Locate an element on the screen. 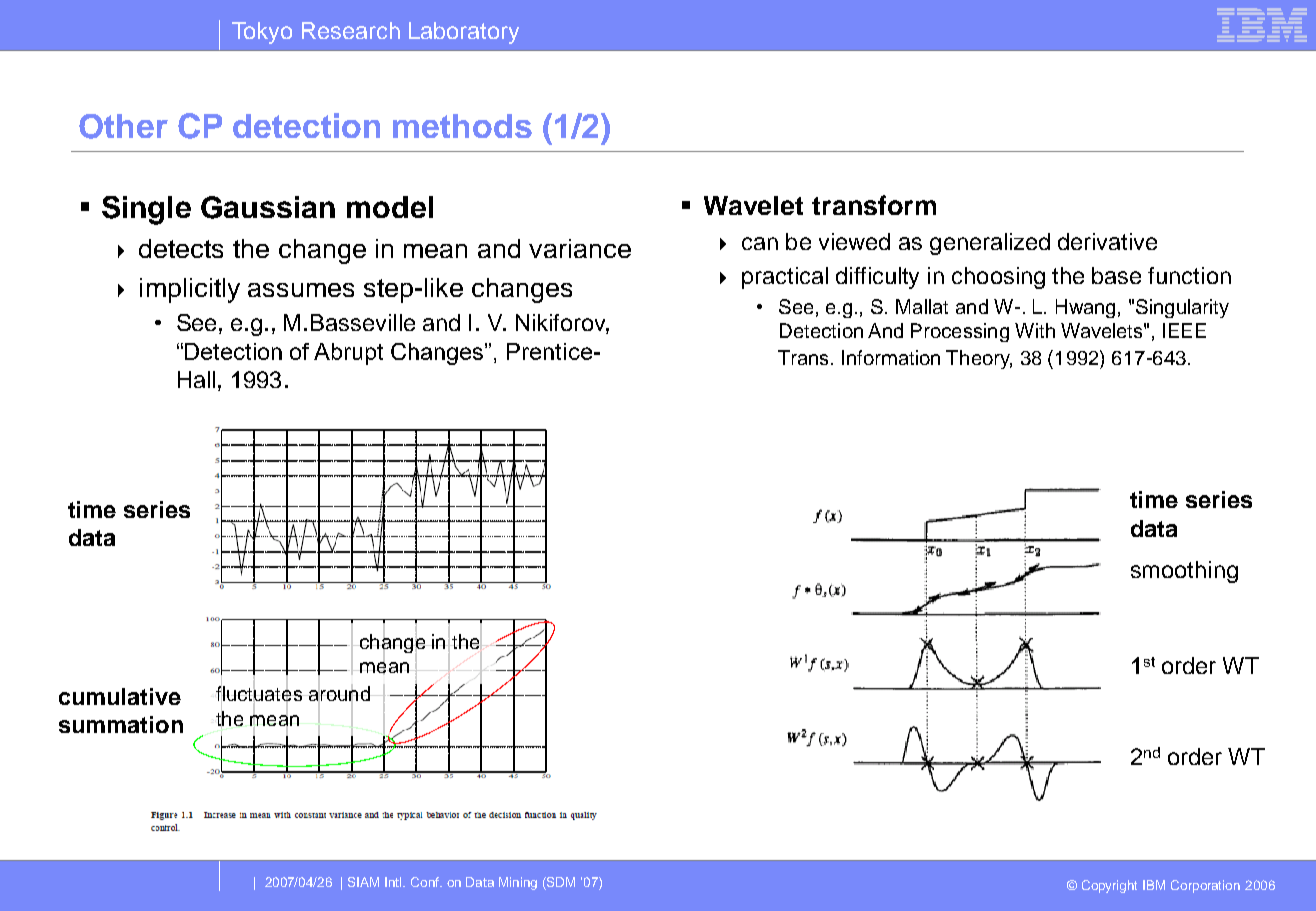 The height and width of the screenshot is (911, 1316). SIAM is located at coordinates (363, 882).
